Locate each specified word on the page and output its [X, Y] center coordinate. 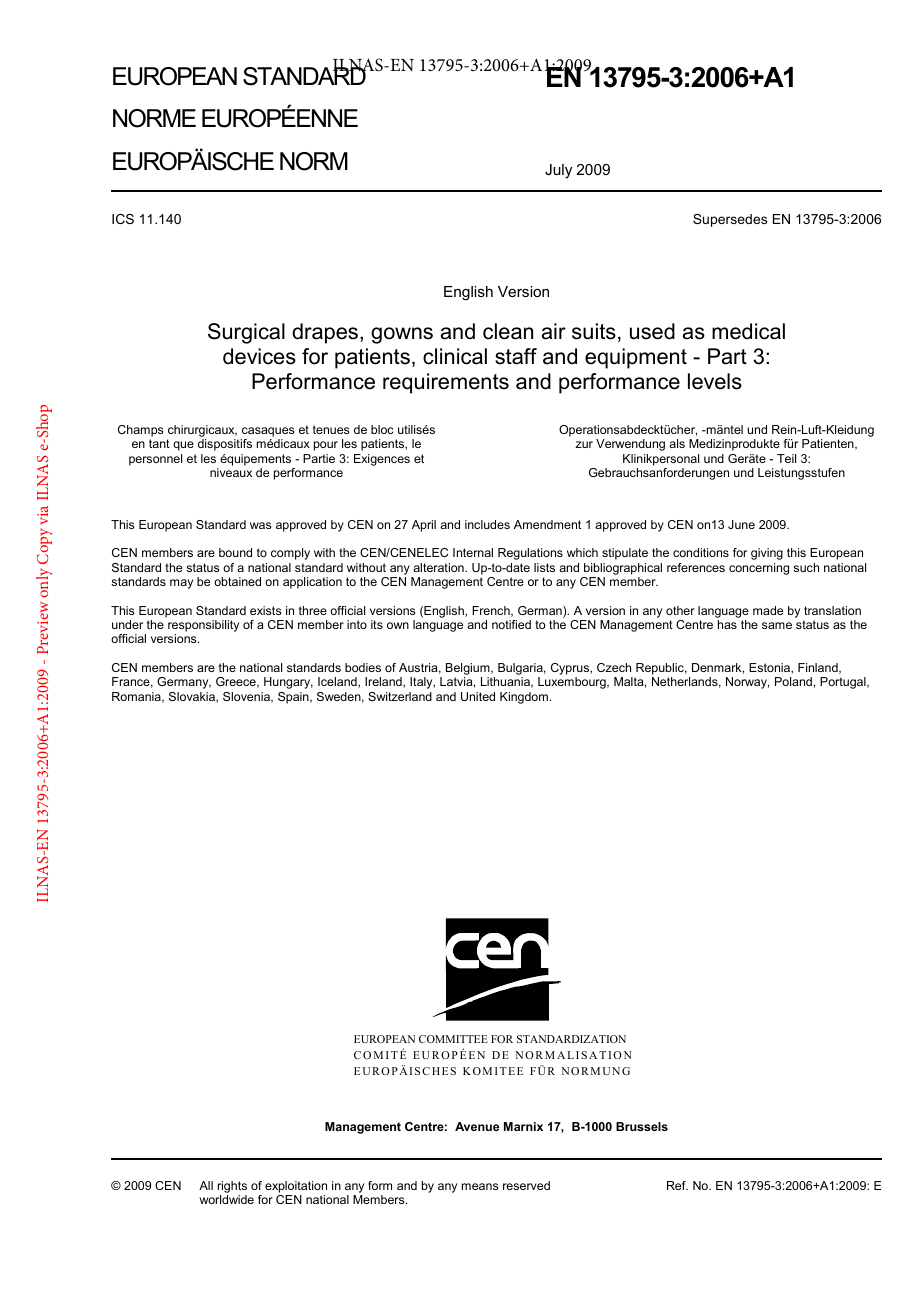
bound [235, 552]
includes [487, 524]
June [741, 524]
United [478, 696]
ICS [123, 219]
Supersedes [730, 220]
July [558, 171]
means [480, 1186]
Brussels [642, 1126]
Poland [793, 681]
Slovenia [247, 697]
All [206, 1185]
